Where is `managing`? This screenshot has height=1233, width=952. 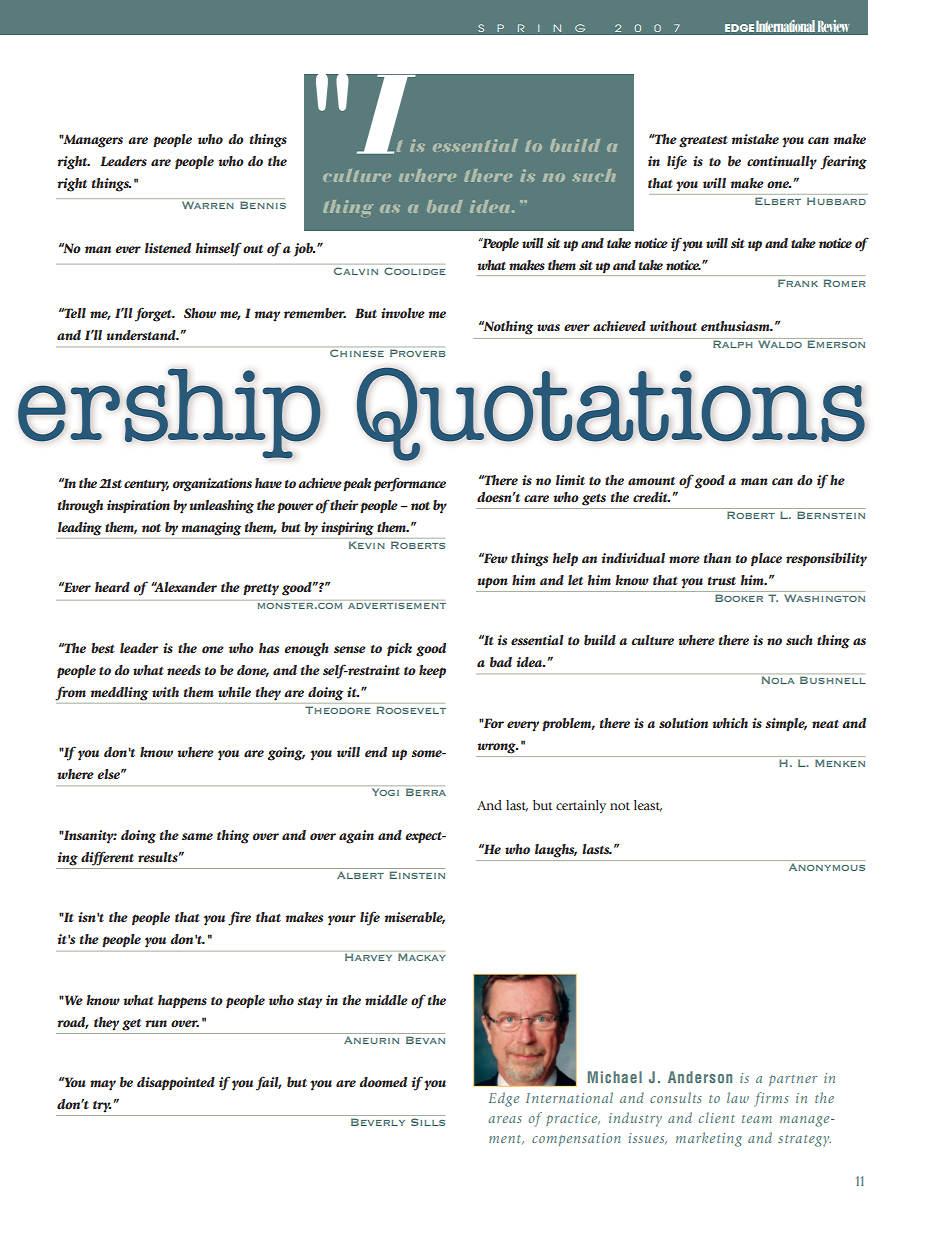
managing is located at coordinates (211, 529).
